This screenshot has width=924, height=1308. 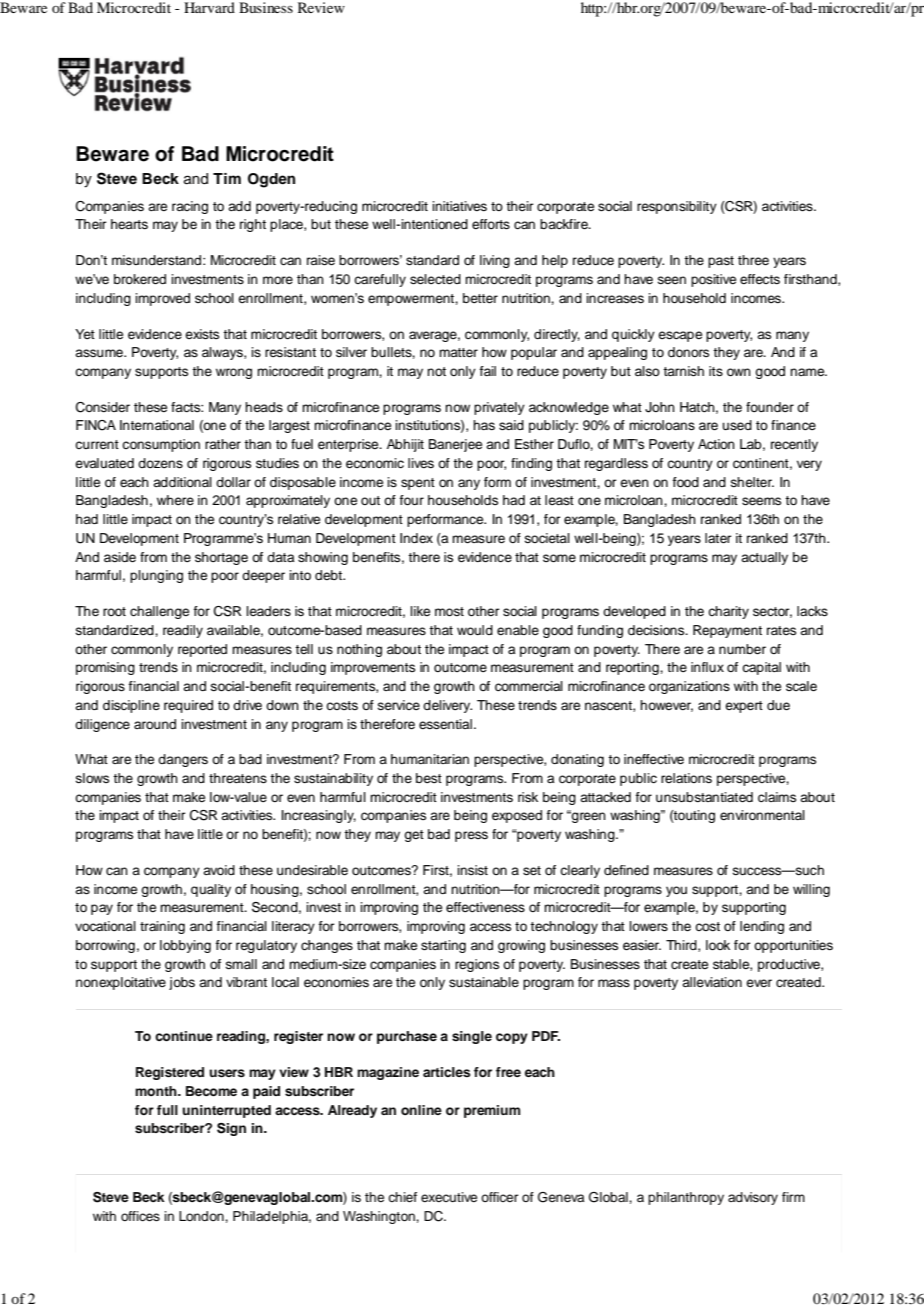 What do you see at coordinates (459, 206) in the screenshot?
I see `initiatives` at bounding box center [459, 206].
